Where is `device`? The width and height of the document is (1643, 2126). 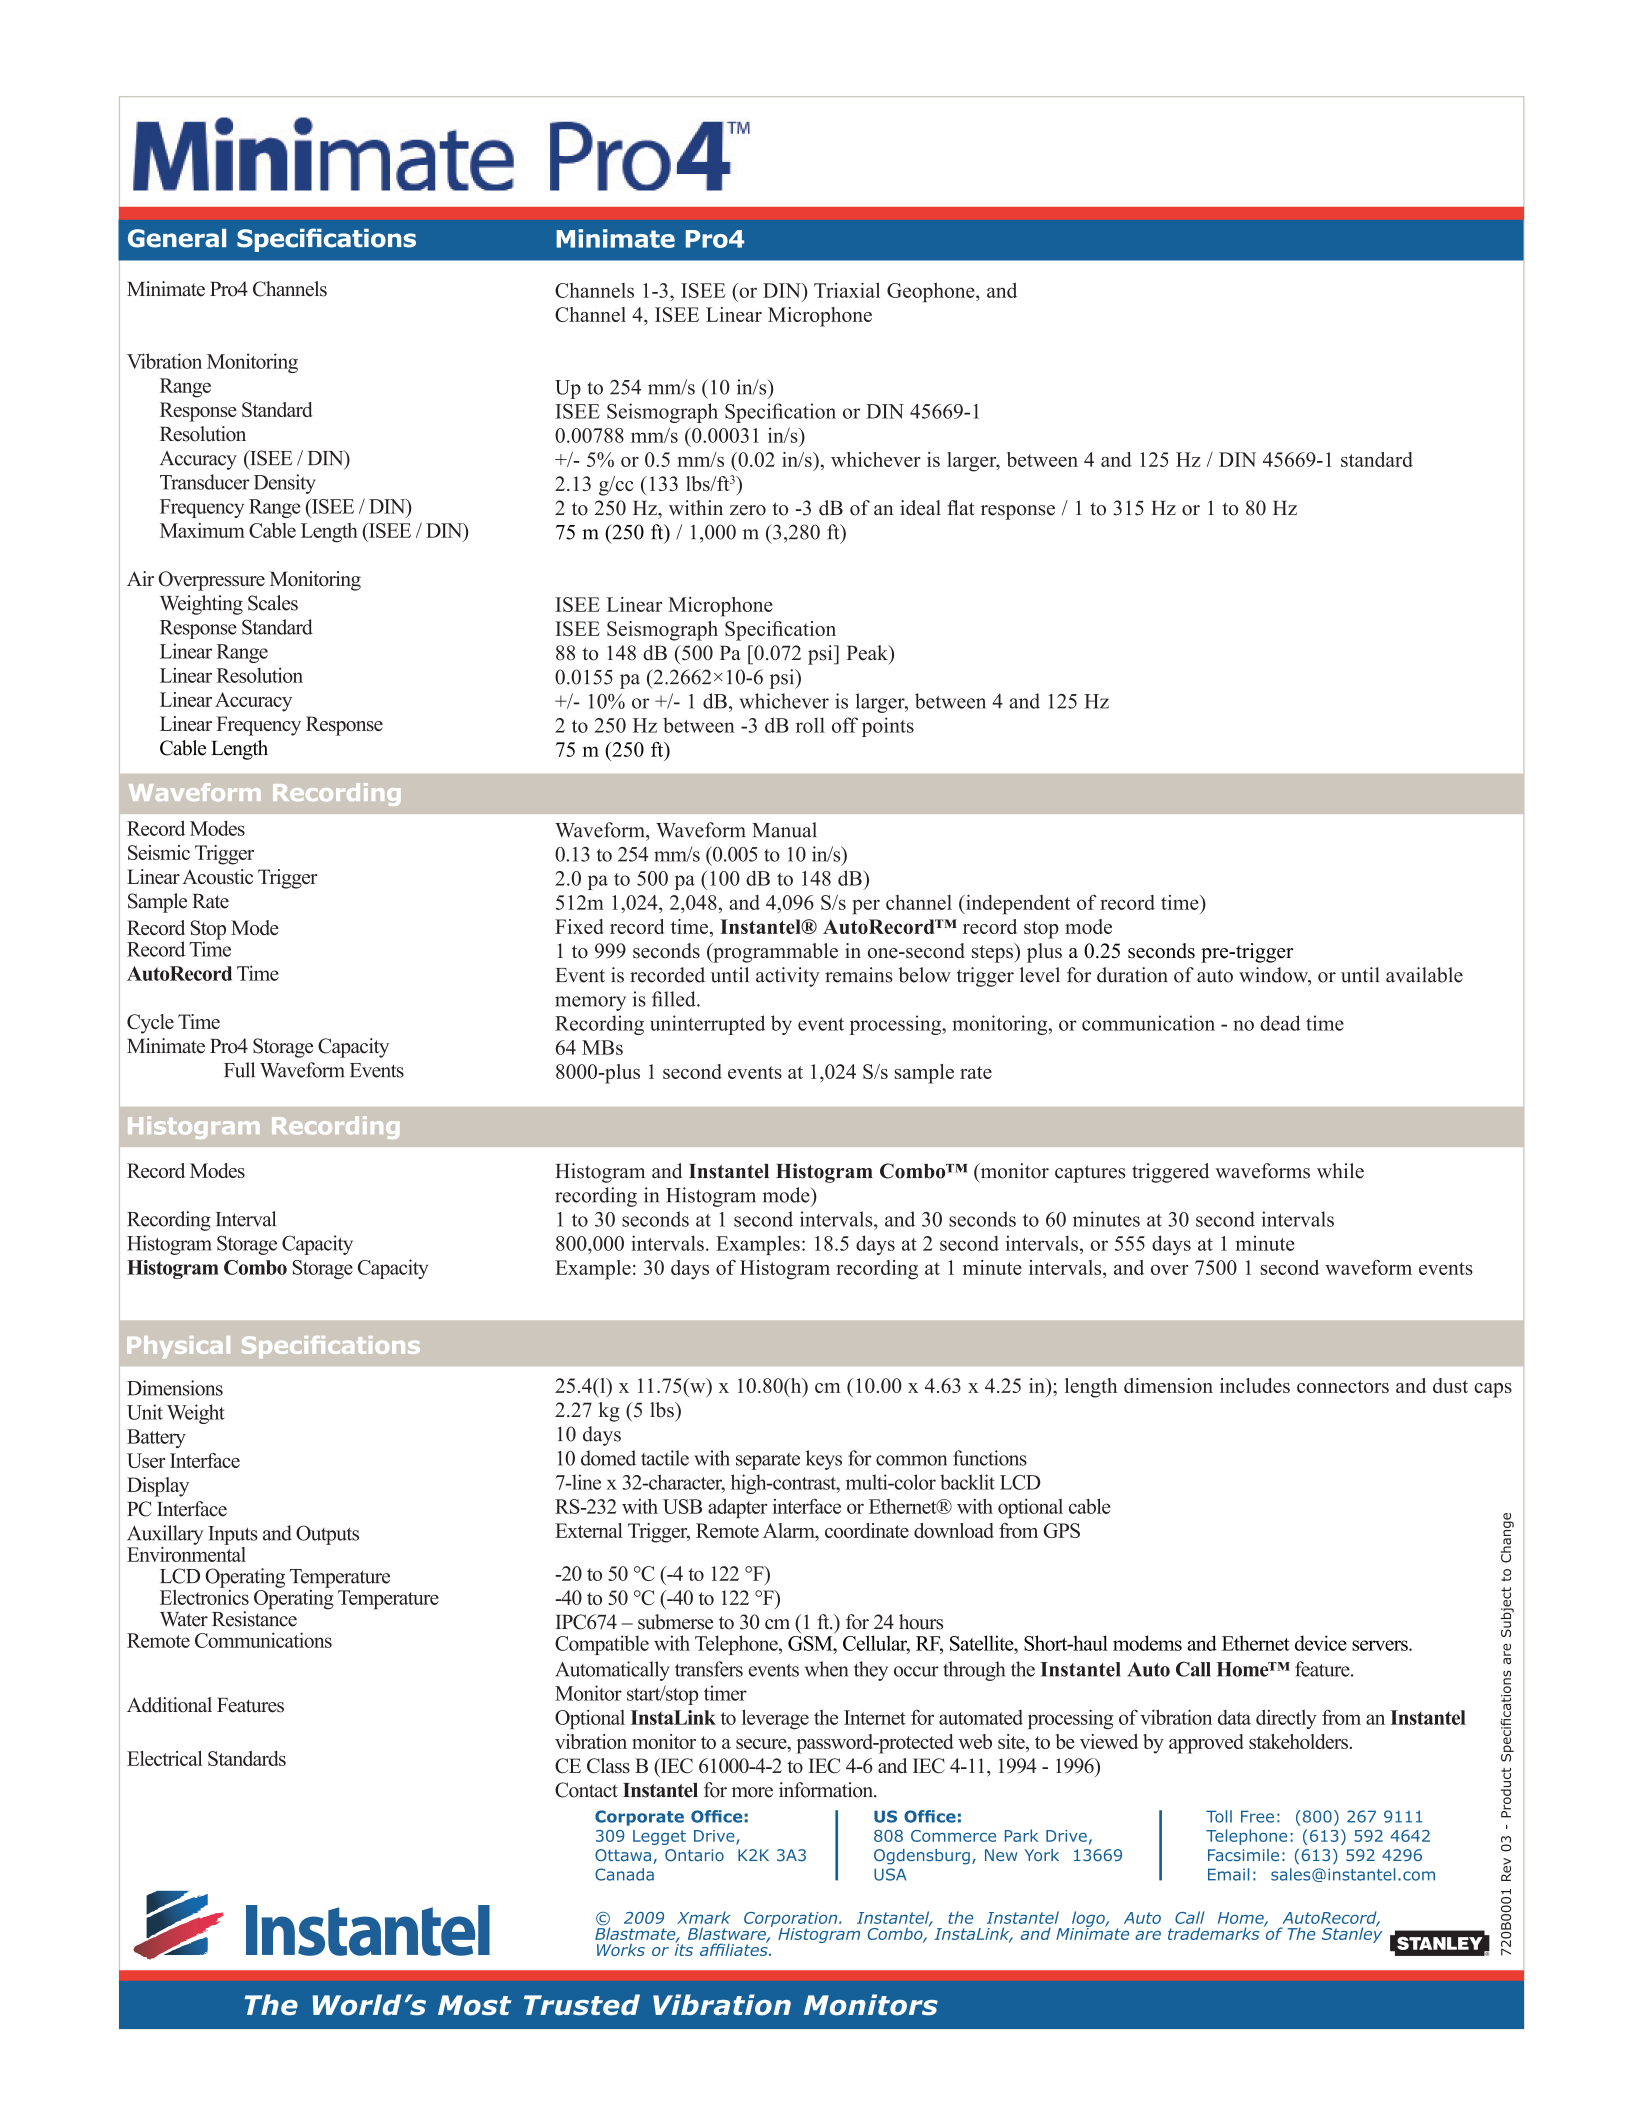
device is located at coordinates (1321, 1643).
